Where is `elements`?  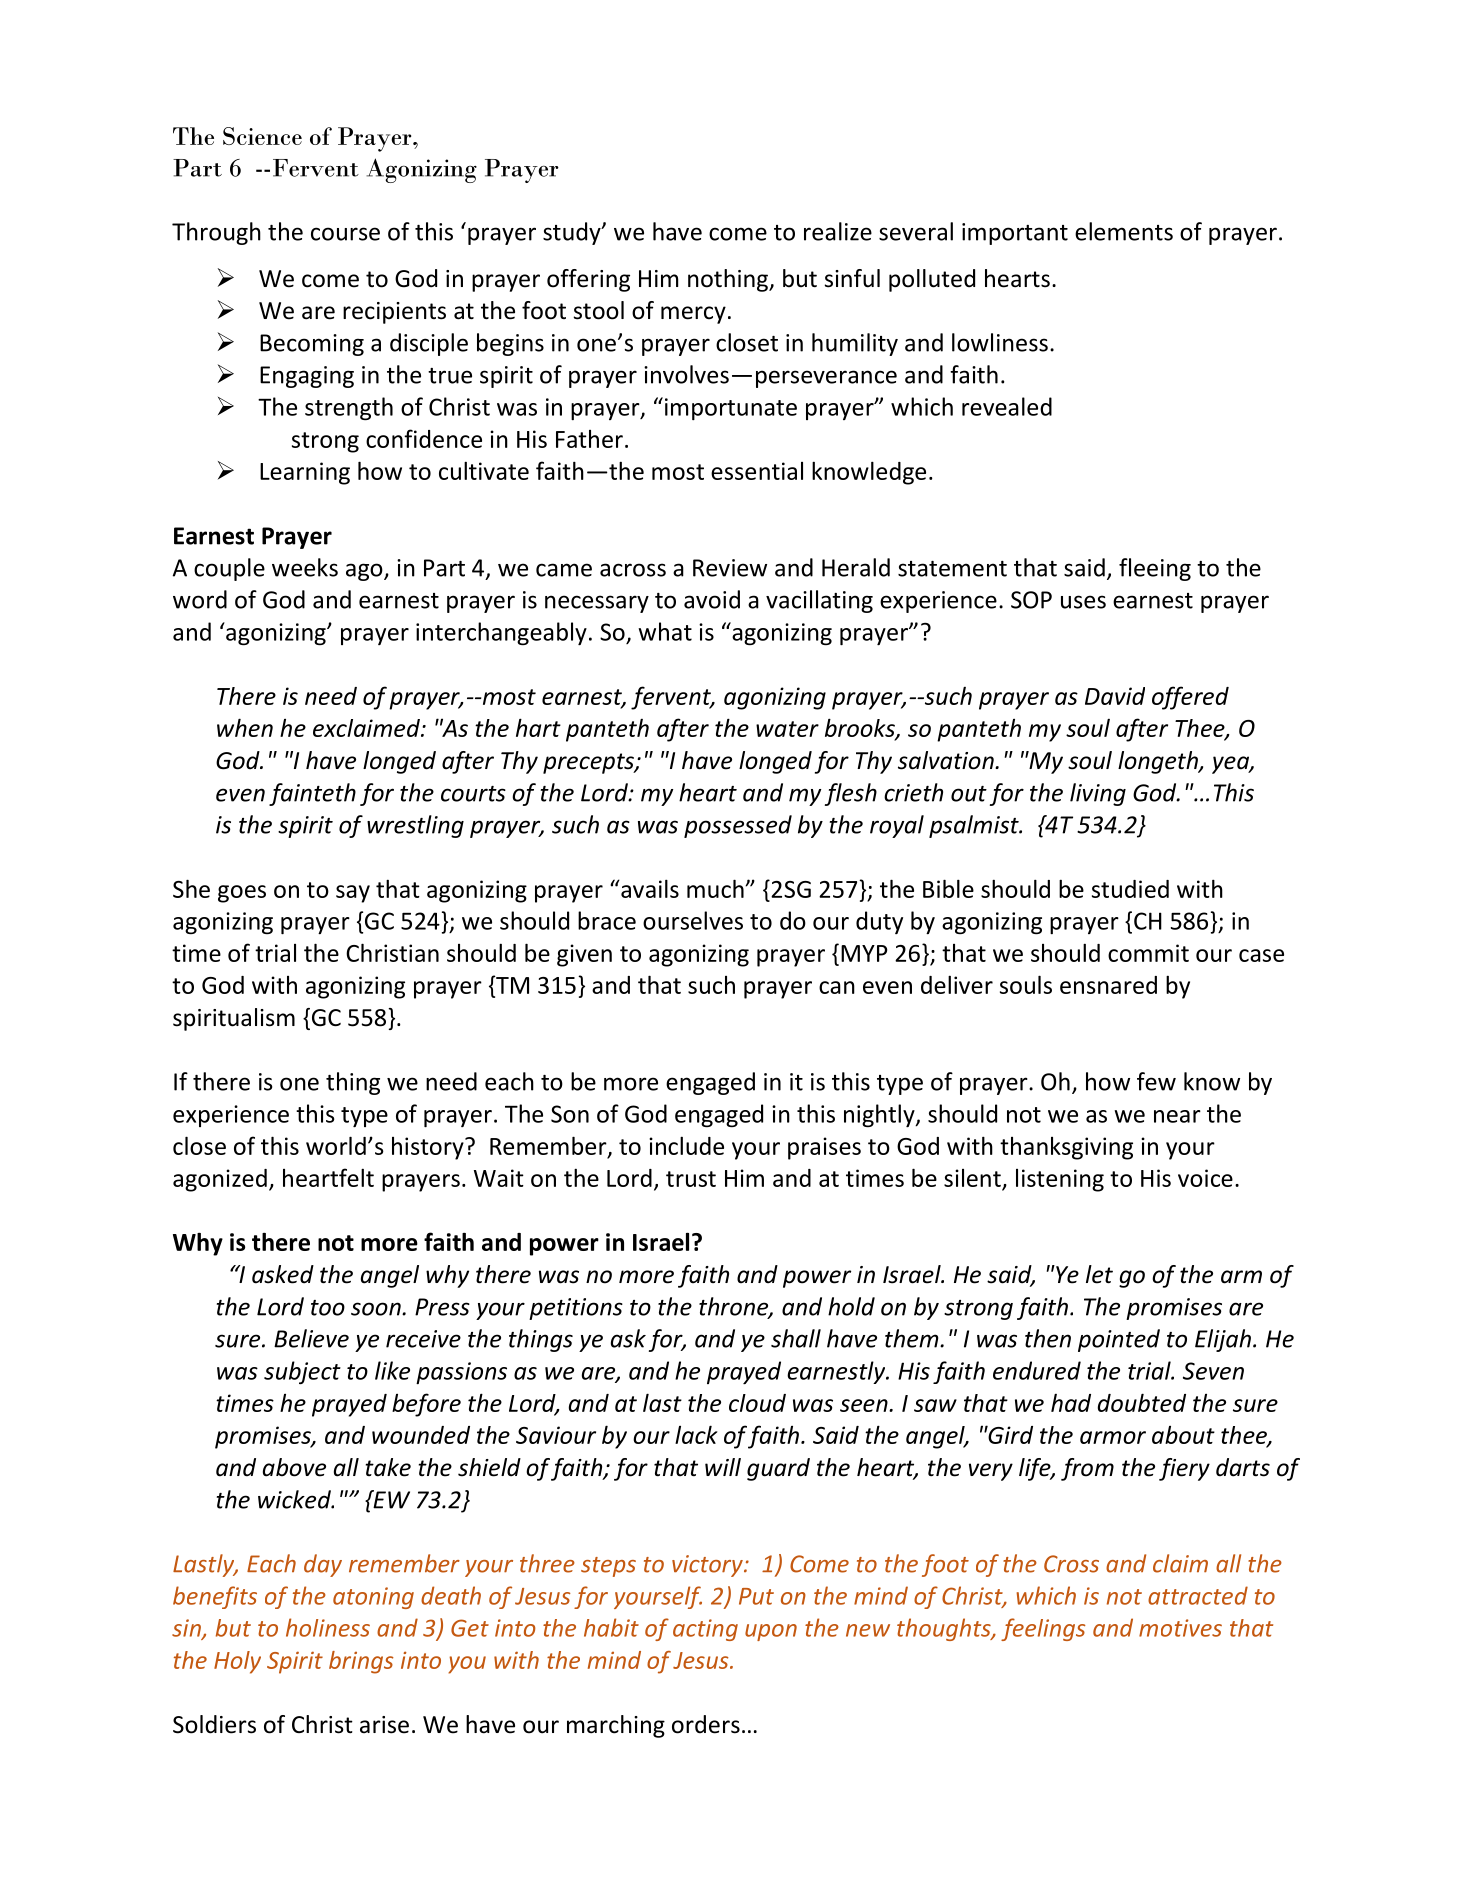 elements is located at coordinates (1124, 231).
